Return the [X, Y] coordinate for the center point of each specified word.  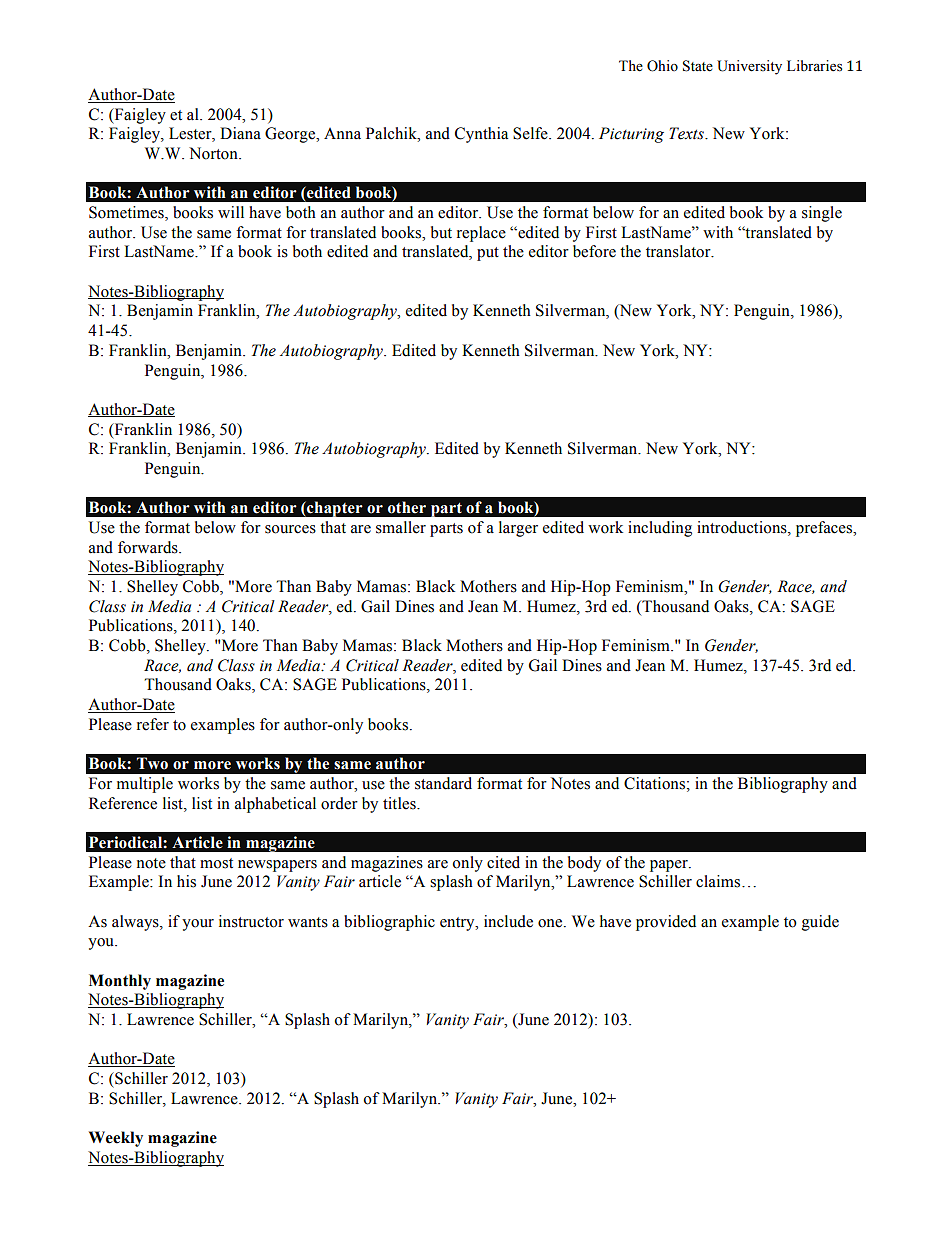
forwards [149, 547]
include [508, 921]
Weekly [116, 1139]
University [749, 67]
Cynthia [481, 135]
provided [666, 923]
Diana [240, 133]
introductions [743, 527]
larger [518, 529]
